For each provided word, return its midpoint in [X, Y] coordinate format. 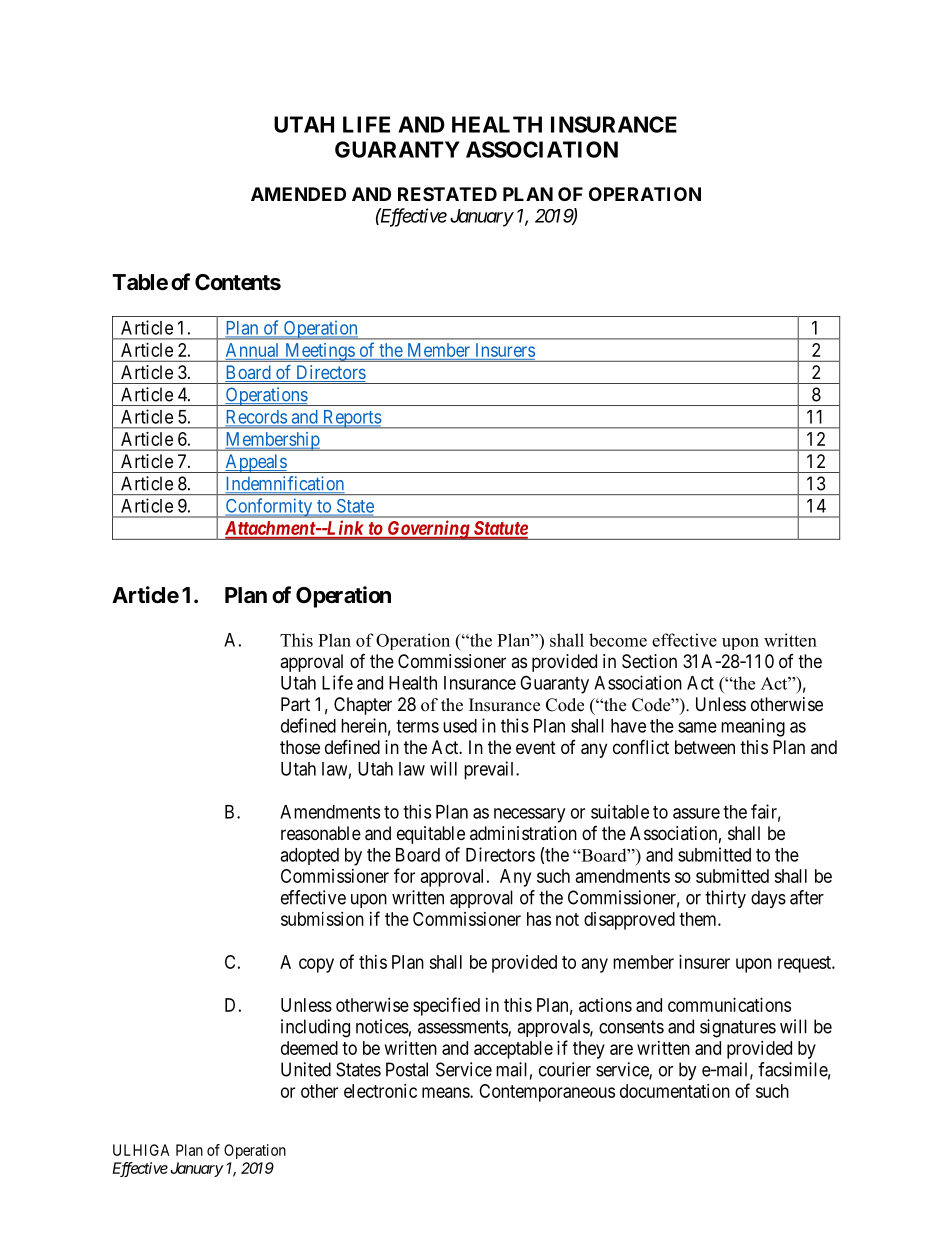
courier [565, 1069]
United [306, 1069]
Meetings [319, 352]
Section [649, 661]
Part [295, 704]
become [618, 640]
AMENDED [298, 194]
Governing [428, 530]
